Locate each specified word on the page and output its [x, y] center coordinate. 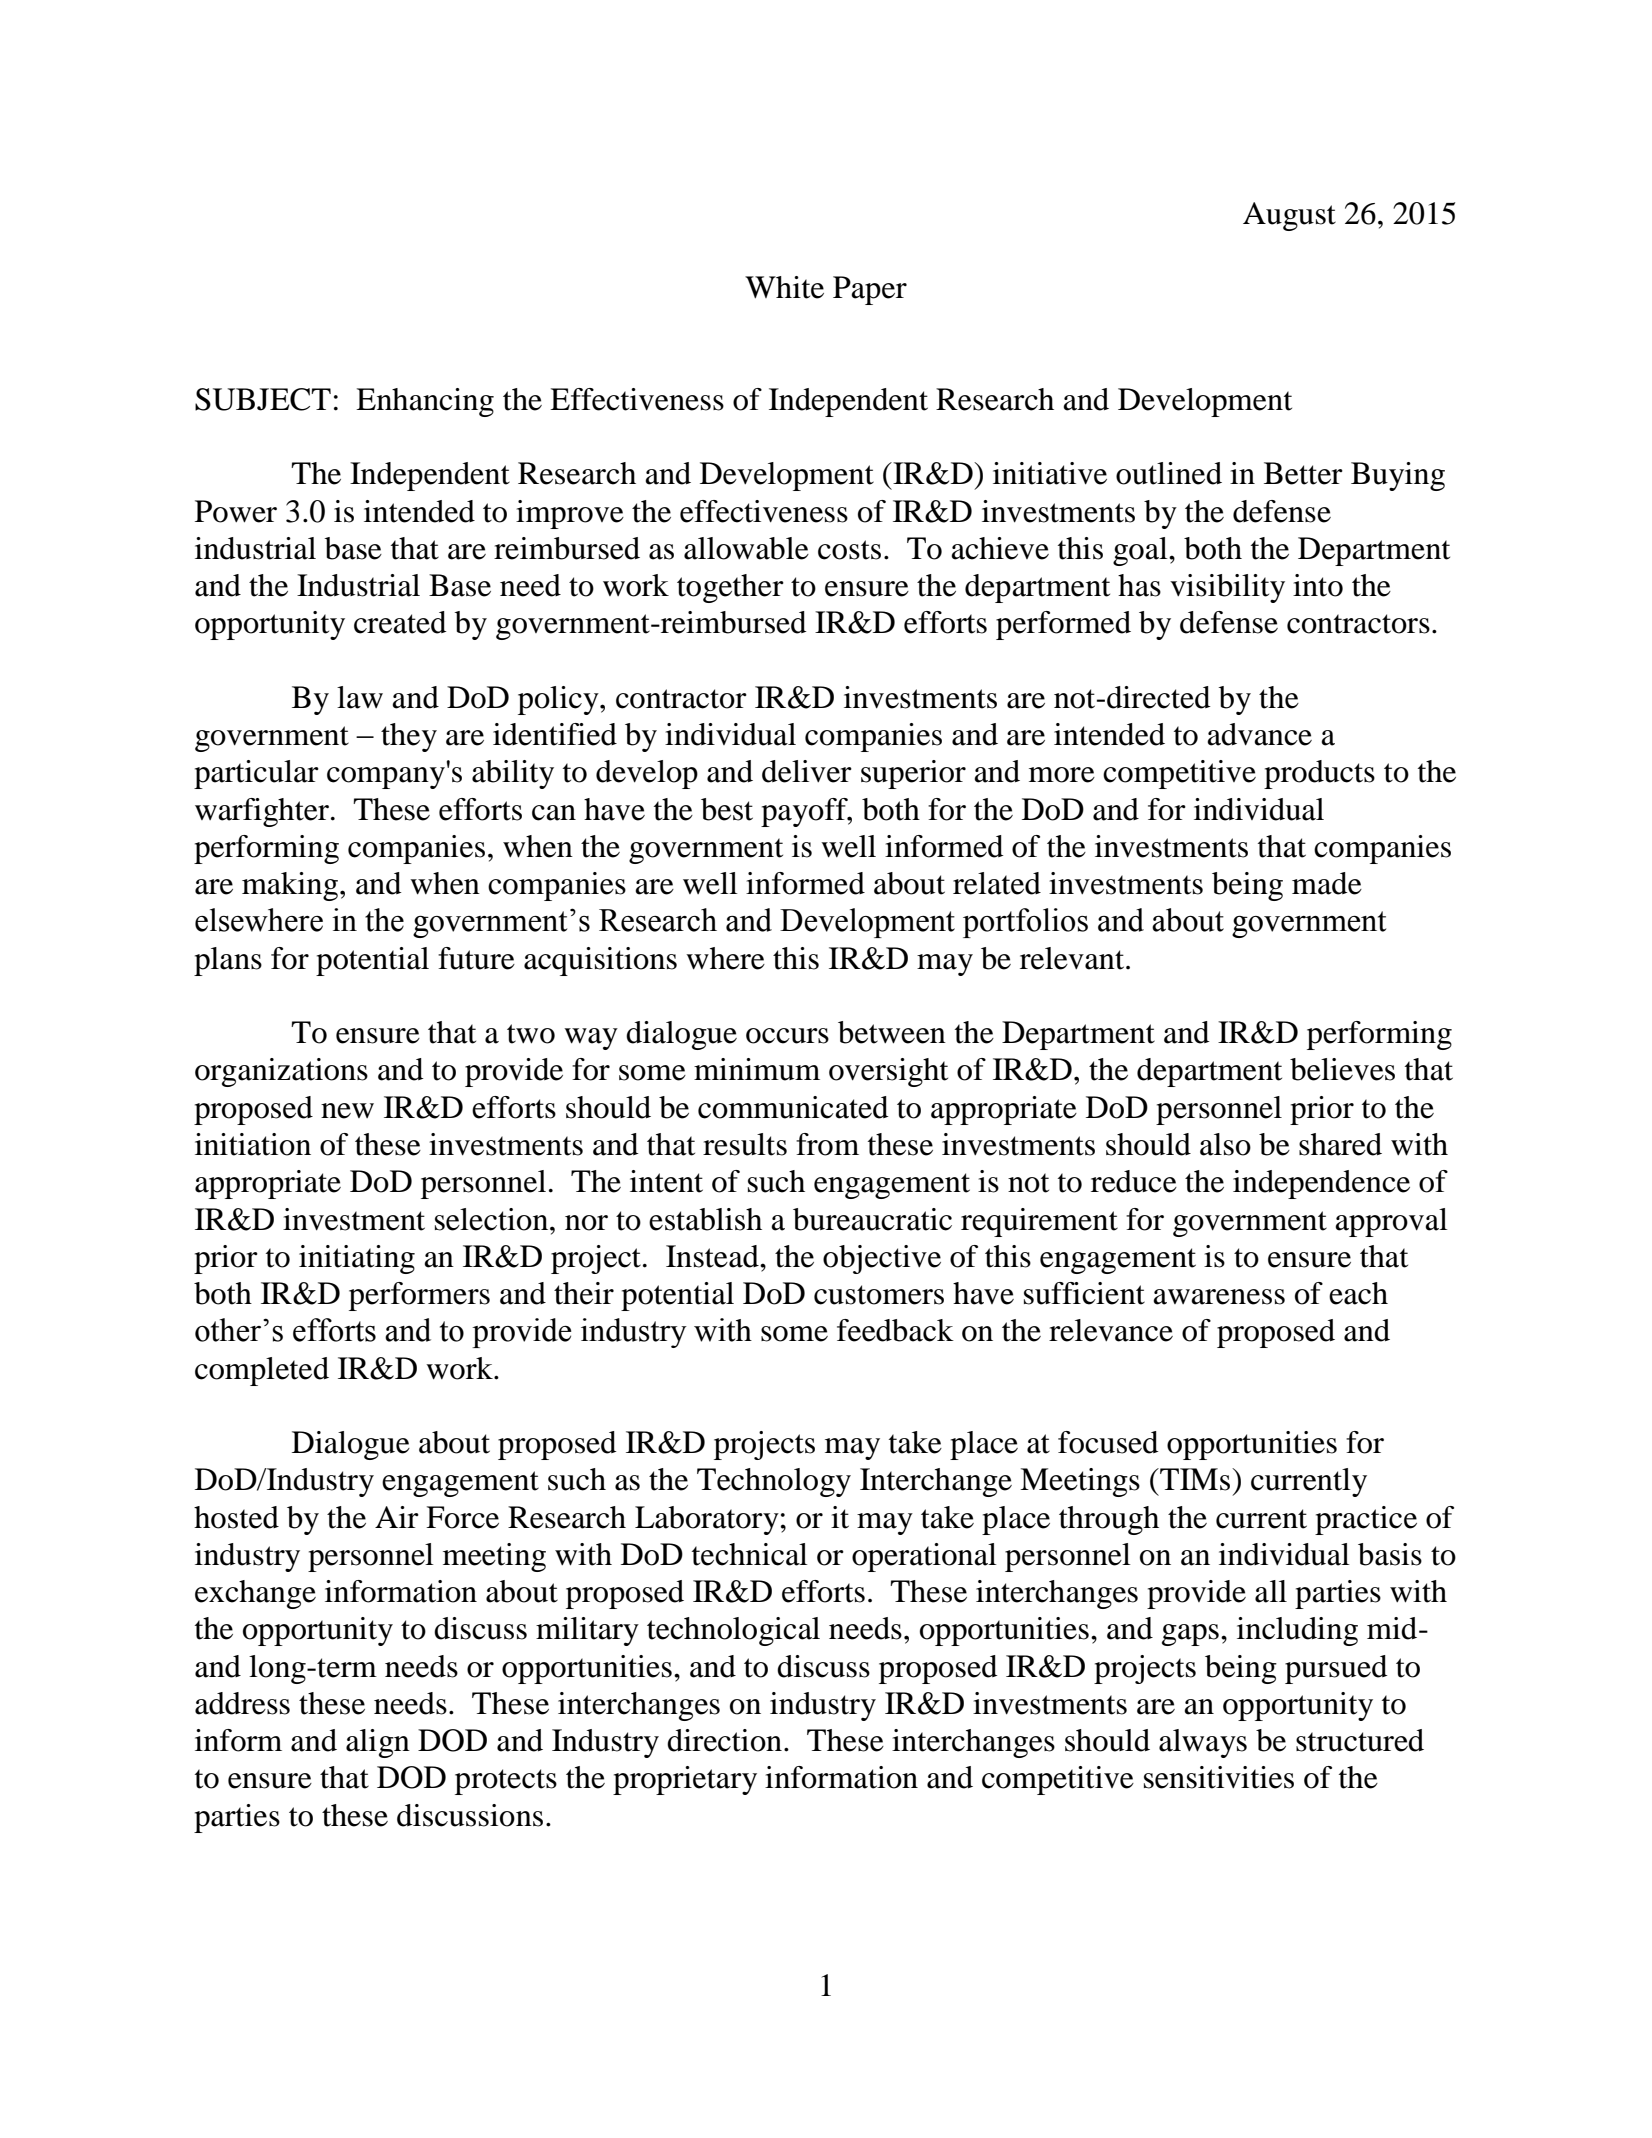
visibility [1227, 588]
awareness [1219, 1297]
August [1289, 216]
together [730, 588]
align [378, 1743]
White [784, 287]
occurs [787, 1036]
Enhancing [425, 402]
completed [262, 1371]
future [476, 958]
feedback [895, 1330]
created [400, 622]
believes [1342, 1069]
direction [724, 1740]
